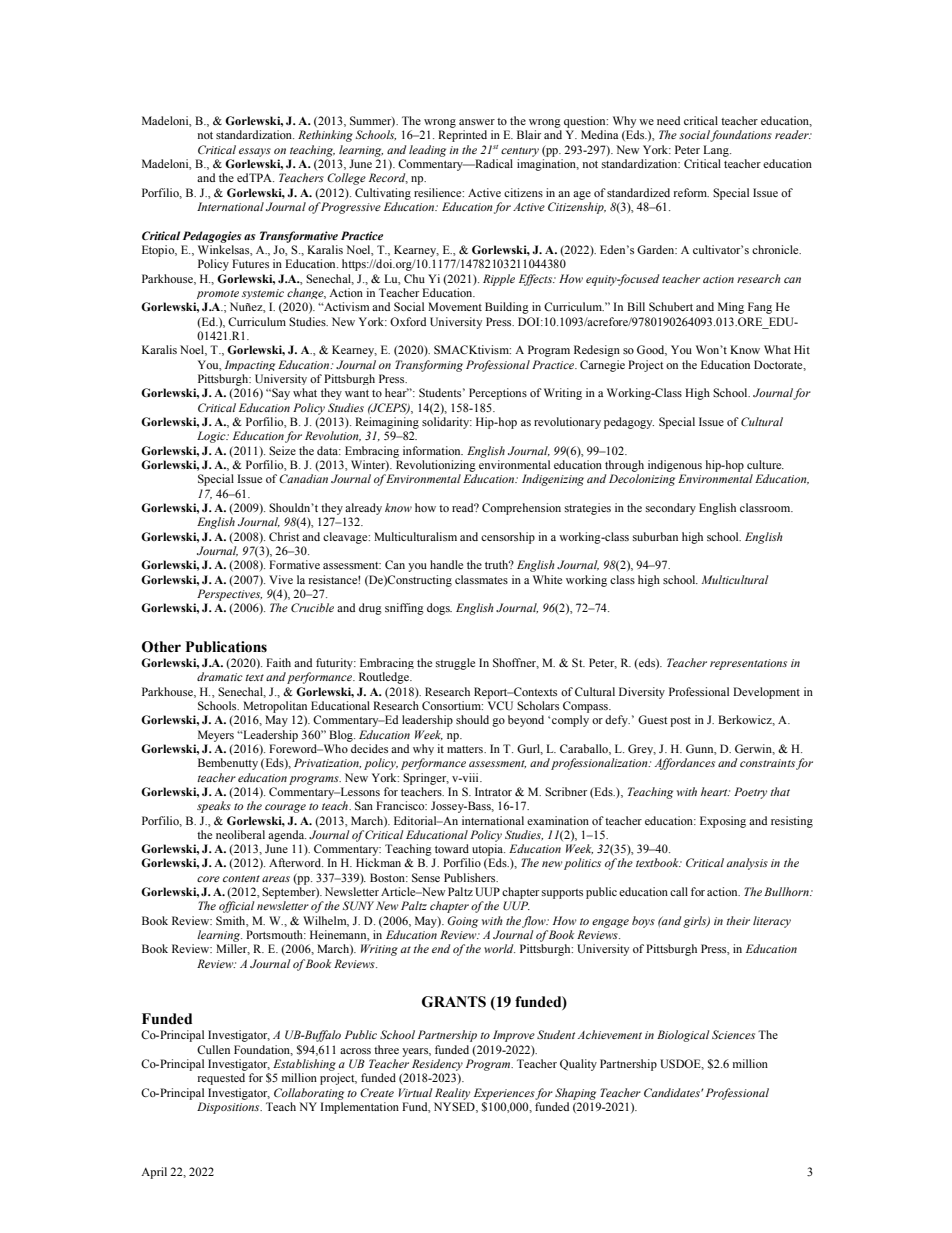 Image resolution: width=952 pixels, height=1233 pixels. What do you see at coordinates (455, 664) in the screenshot?
I see `struggle` at bounding box center [455, 664].
